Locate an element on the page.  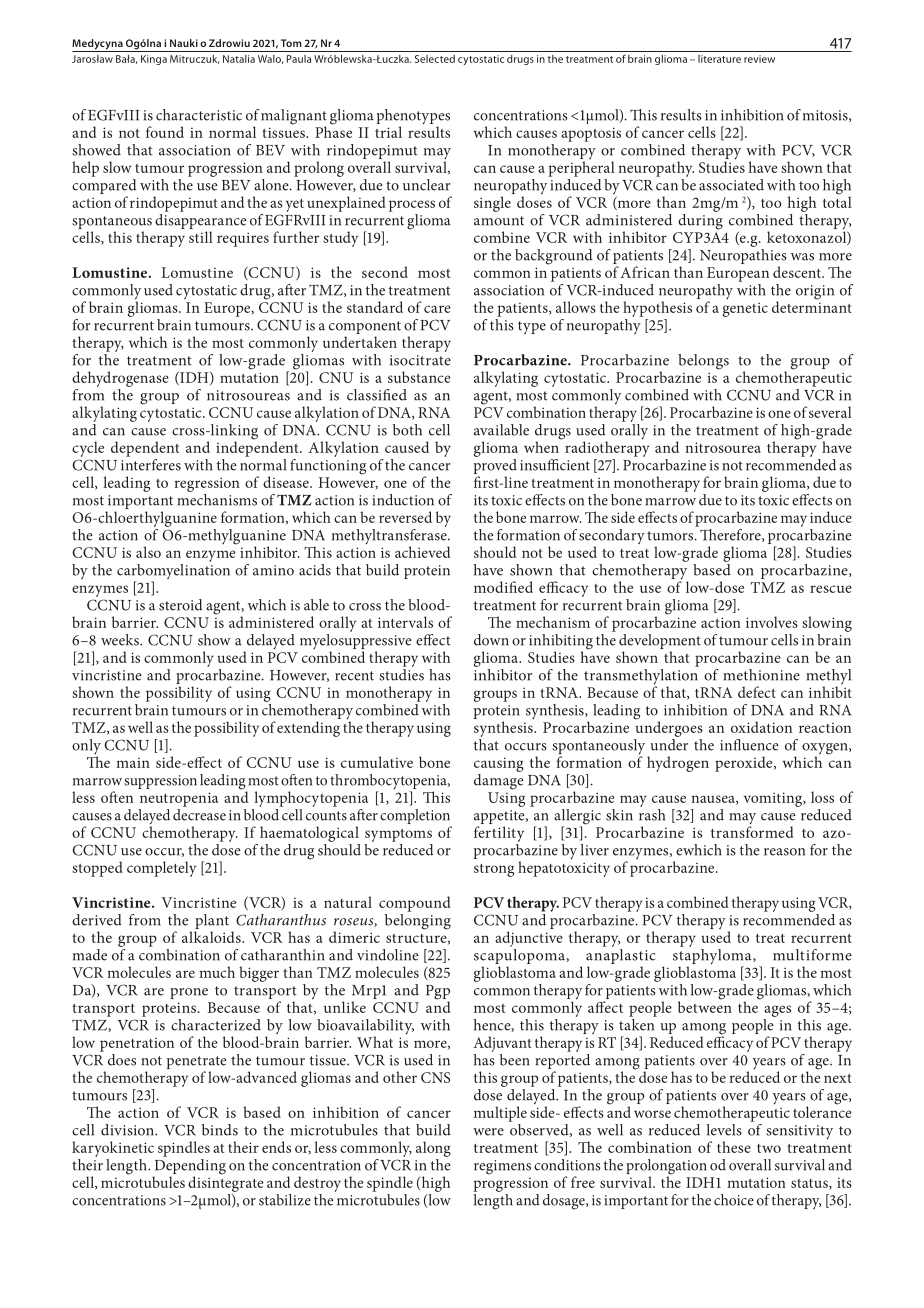
characteristic is located at coordinates (199, 115).
